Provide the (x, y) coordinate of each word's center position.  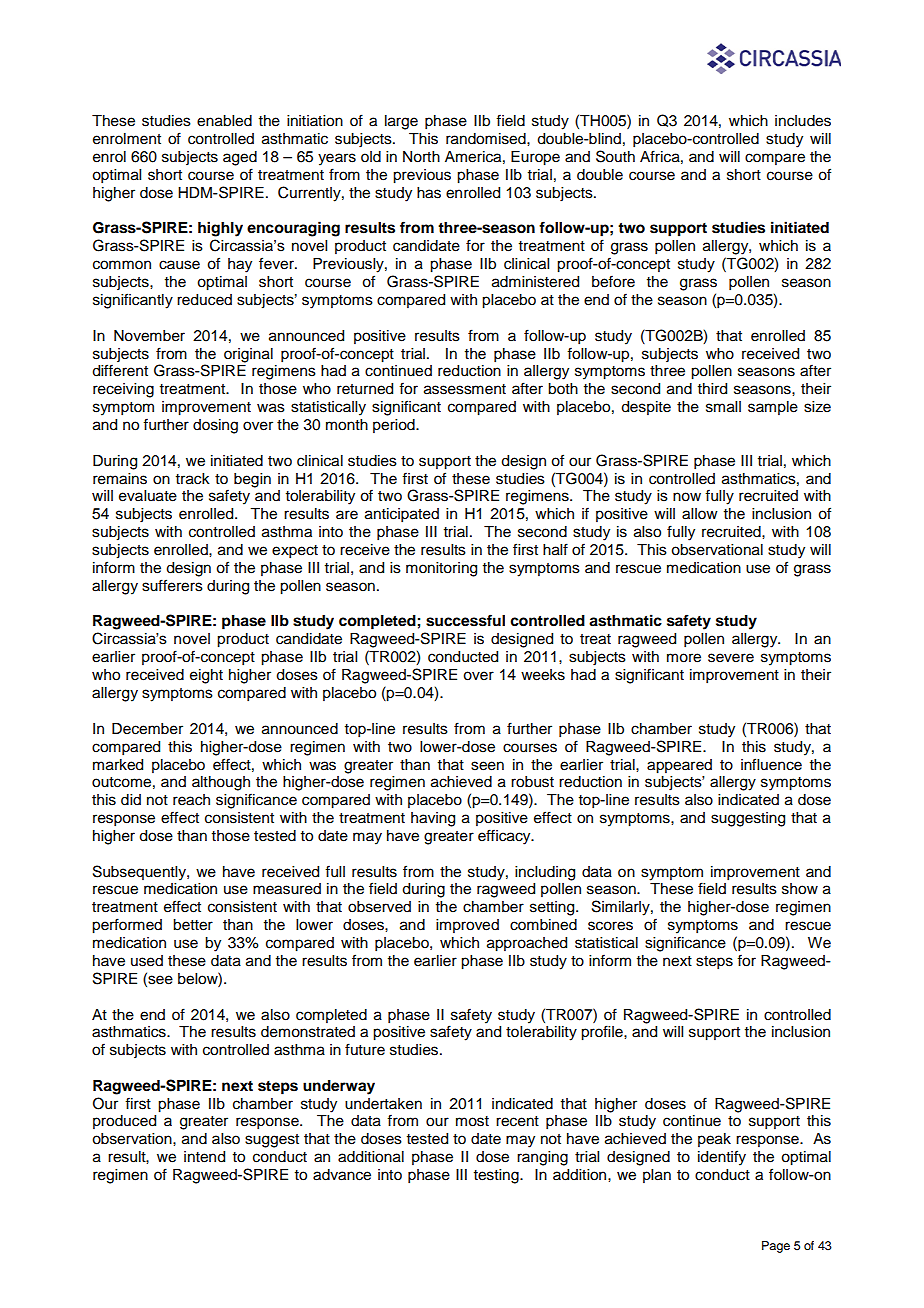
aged (240, 158)
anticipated (402, 515)
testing (497, 1176)
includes (803, 121)
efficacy (505, 837)
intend (204, 1157)
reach (191, 800)
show (800, 889)
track (193, 479)
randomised (487, 139)
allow (700, 514)
